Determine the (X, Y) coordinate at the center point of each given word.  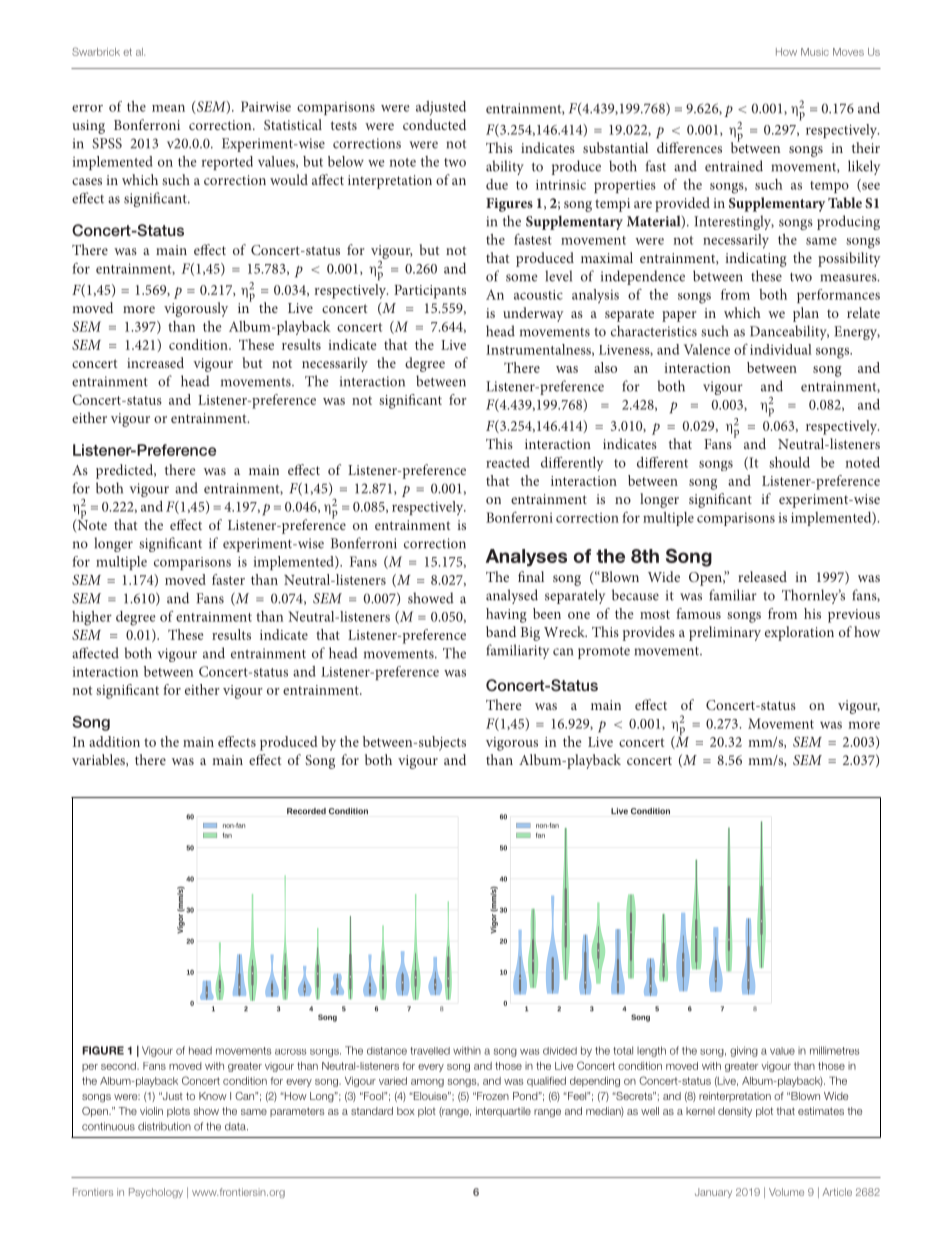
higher (92, 618)
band (501, 631)
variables (99, 760)
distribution (164, 1126)
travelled (430, 1051)
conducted (434, 124)
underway (533, 314)
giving (744, 1051)
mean (168, 108)
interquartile (503, 1112)
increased (155, 362)
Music (815, 52)
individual (781, 349)
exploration (799, 633)
